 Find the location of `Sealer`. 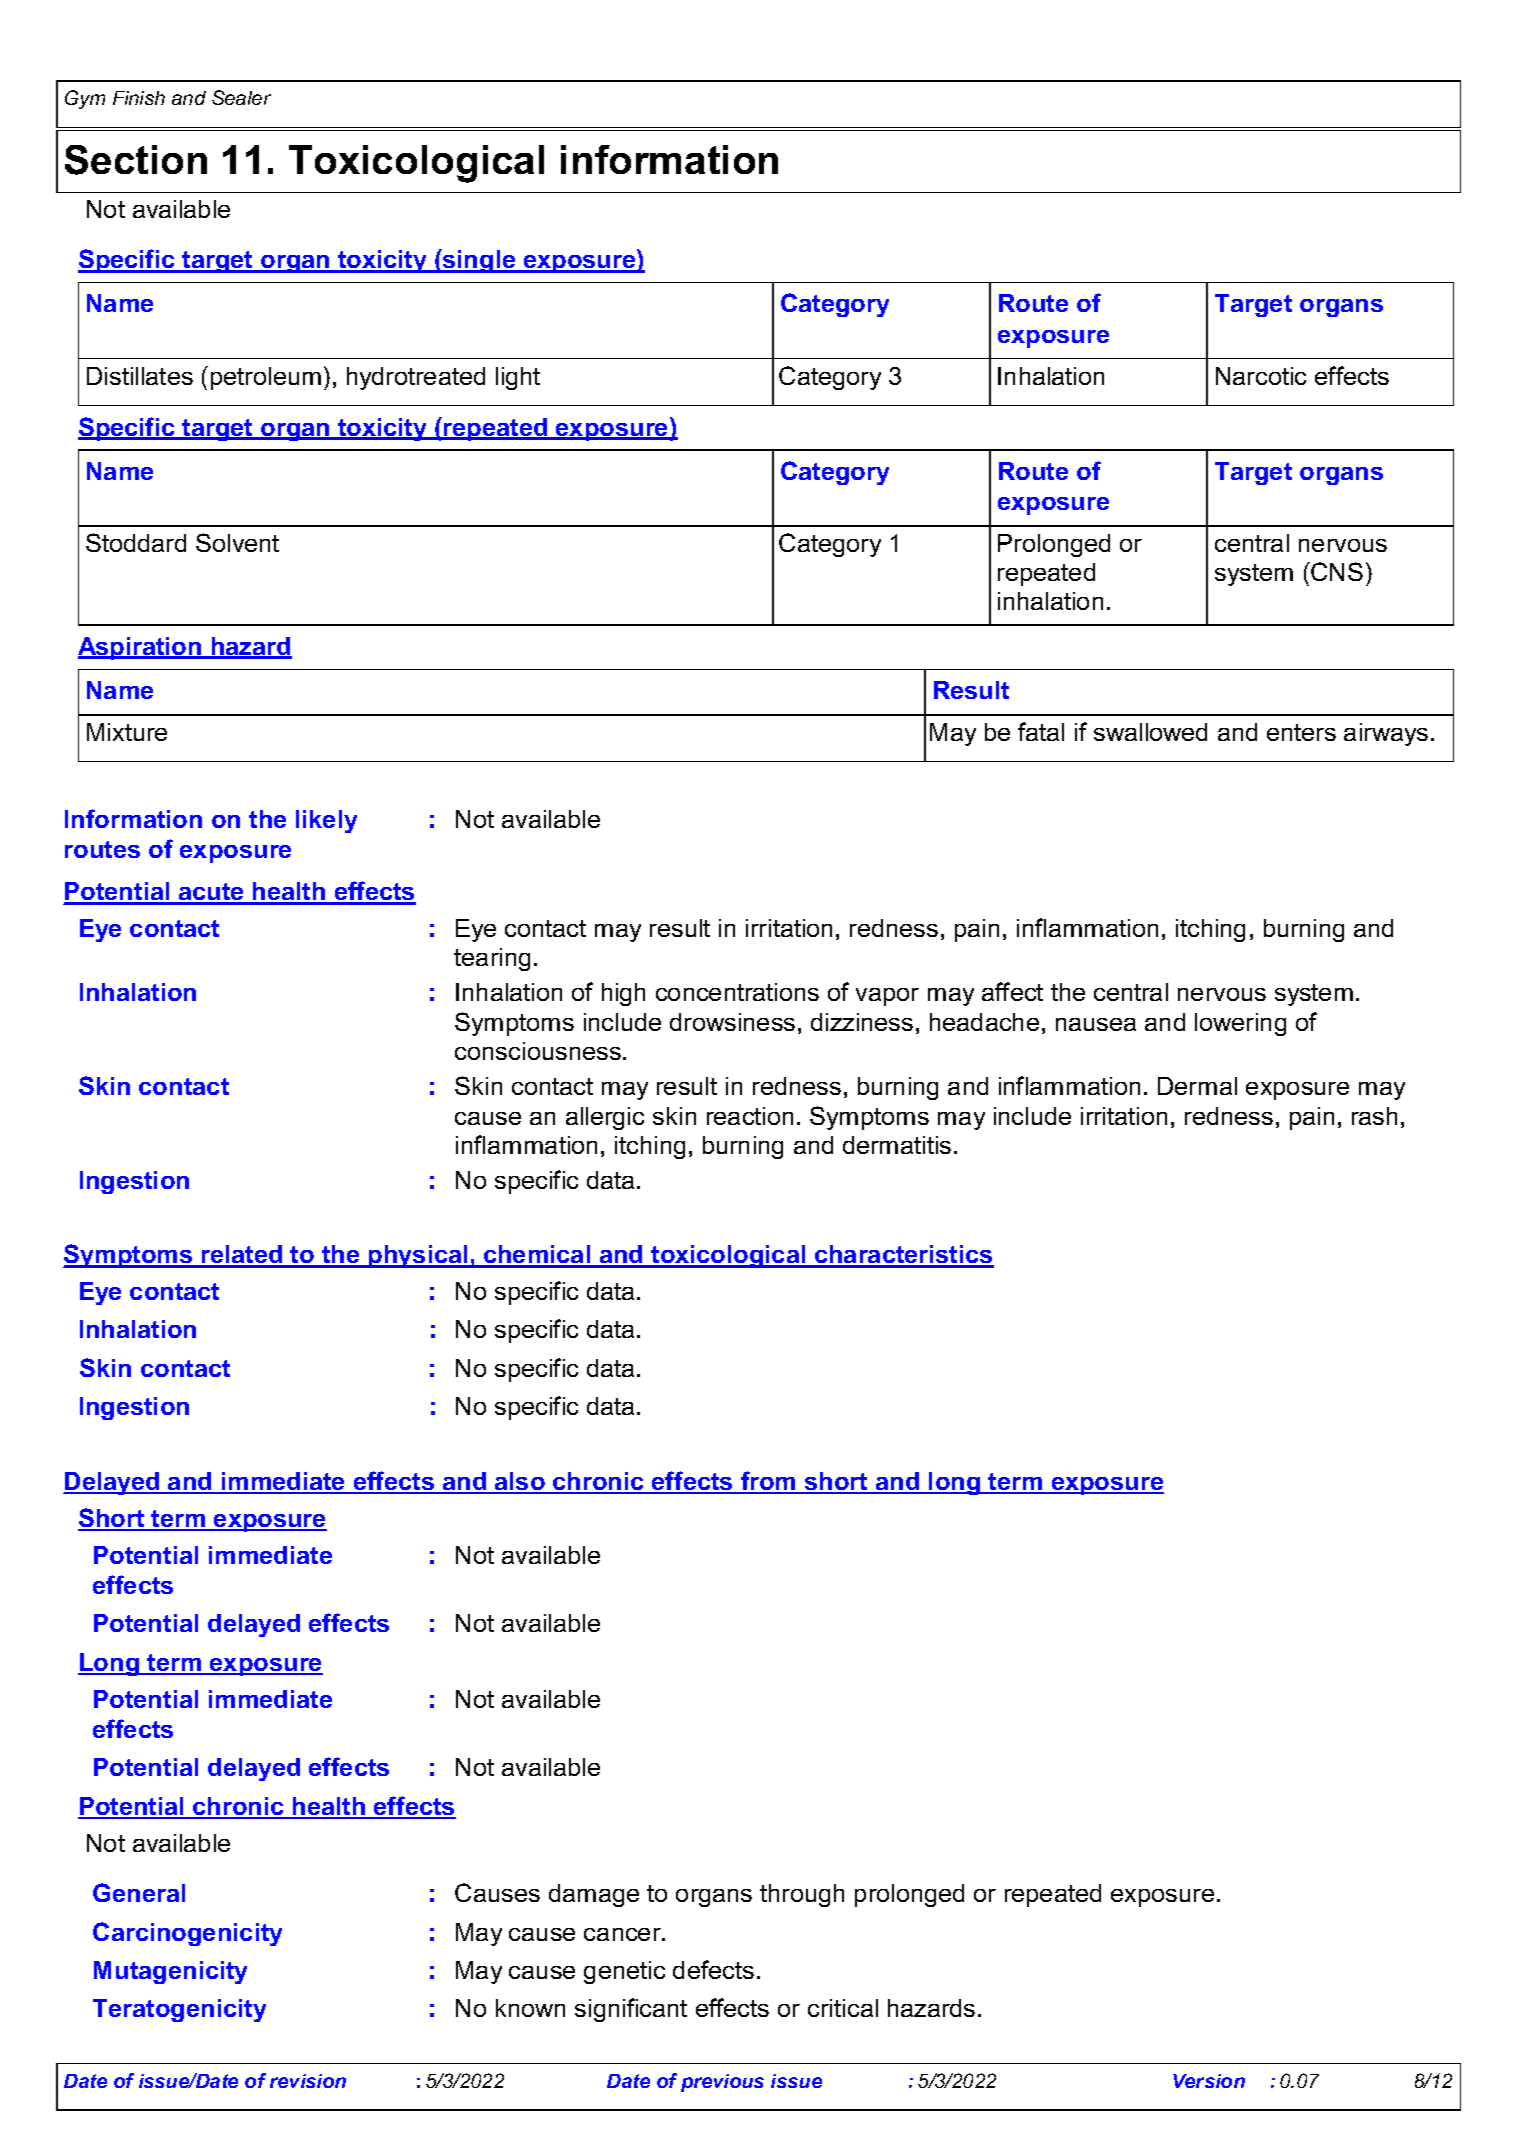

Sealer is located at coordinates (241, 97).
